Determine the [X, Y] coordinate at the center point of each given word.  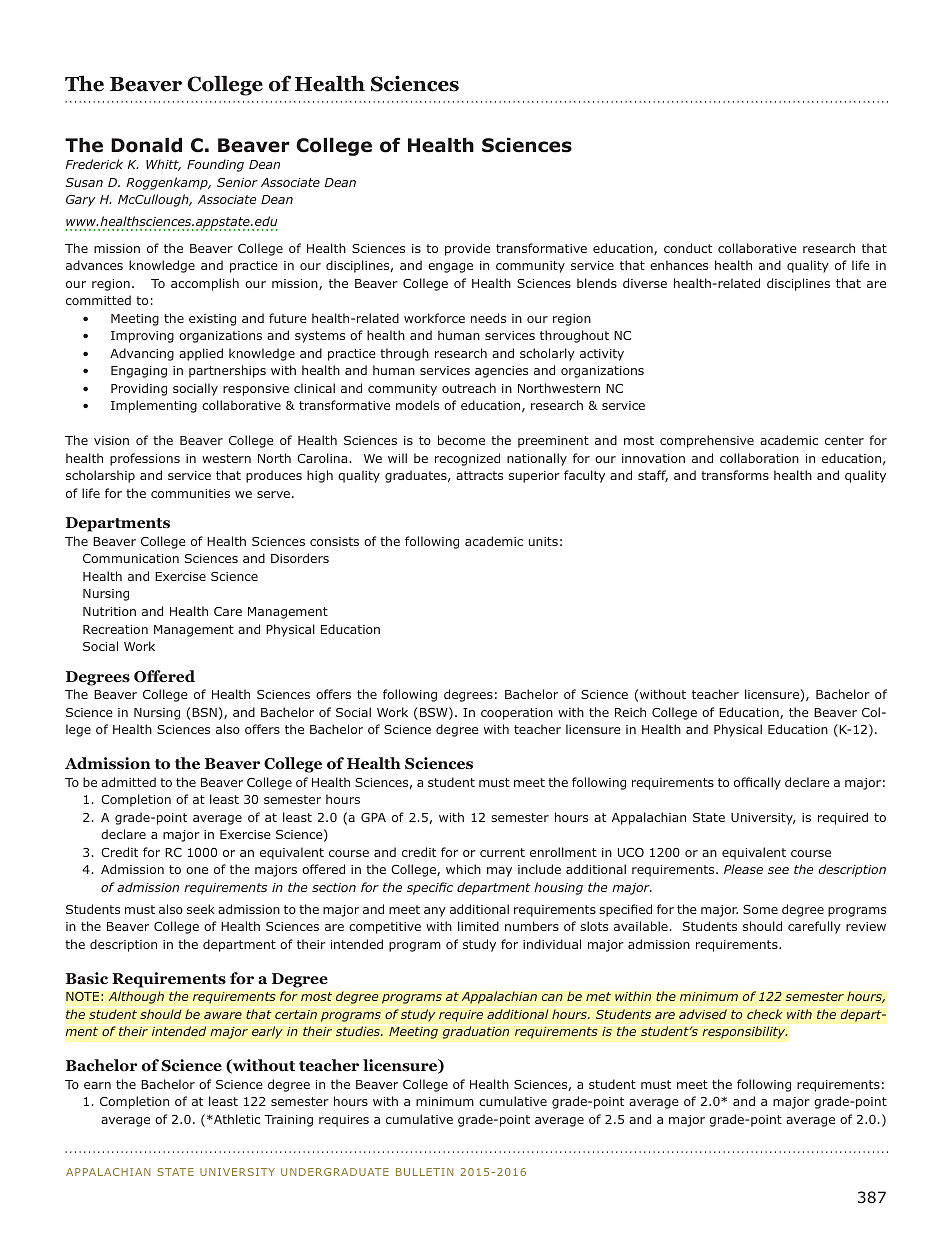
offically [757, 783]
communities [190, 493]
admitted [128, 782]
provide [467, 249]
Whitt [163, 165]
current [502, 852]
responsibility [745, 1032]
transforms [735, 475]
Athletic [236, 1119]
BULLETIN [424, 1172]
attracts [479, 475]
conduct [688, 248]
